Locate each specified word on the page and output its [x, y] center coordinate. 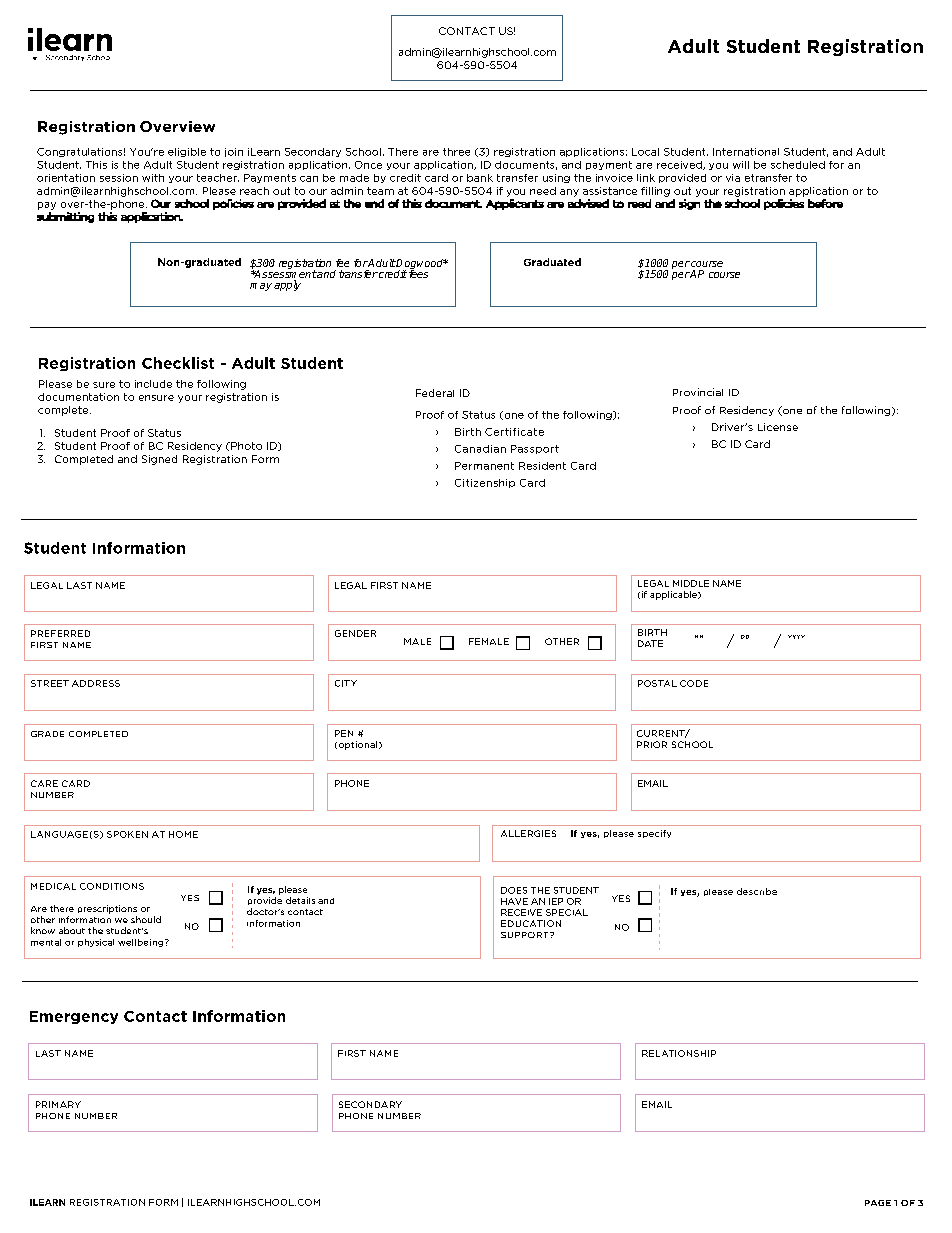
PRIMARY [58, 1104]
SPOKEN [127, 834]
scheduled [798, 165]
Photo [245, 446]
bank [480, 178]
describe [757, 891]
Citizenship [485, 483]
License [778, 427]
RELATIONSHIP [679, 1053]
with [153, 178]
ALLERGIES [528, 833]
